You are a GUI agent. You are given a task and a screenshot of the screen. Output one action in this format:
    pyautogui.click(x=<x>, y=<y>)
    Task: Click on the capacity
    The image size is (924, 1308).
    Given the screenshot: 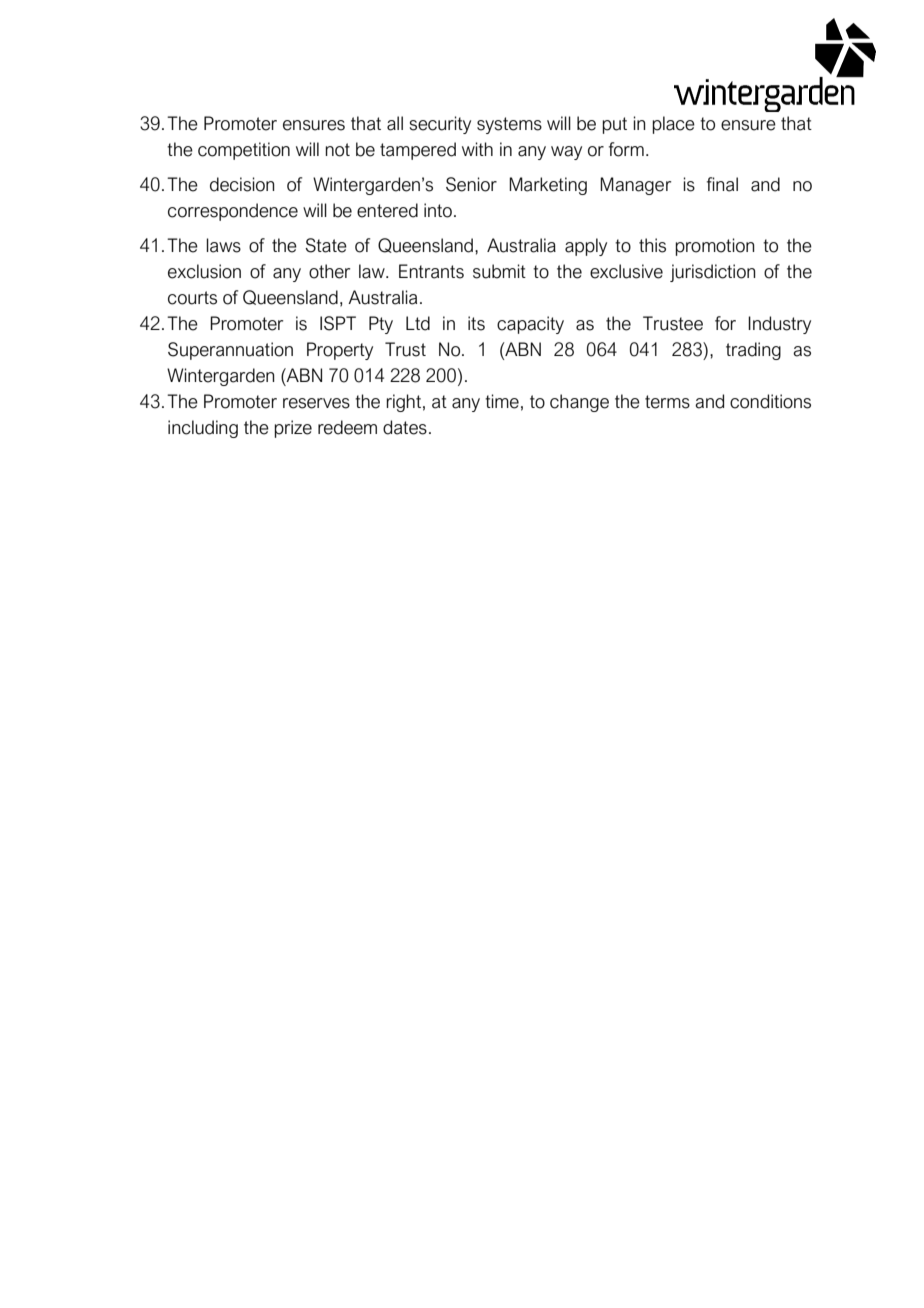 What is the action you would take?
    pyautogui.click(x=530, y=325)
